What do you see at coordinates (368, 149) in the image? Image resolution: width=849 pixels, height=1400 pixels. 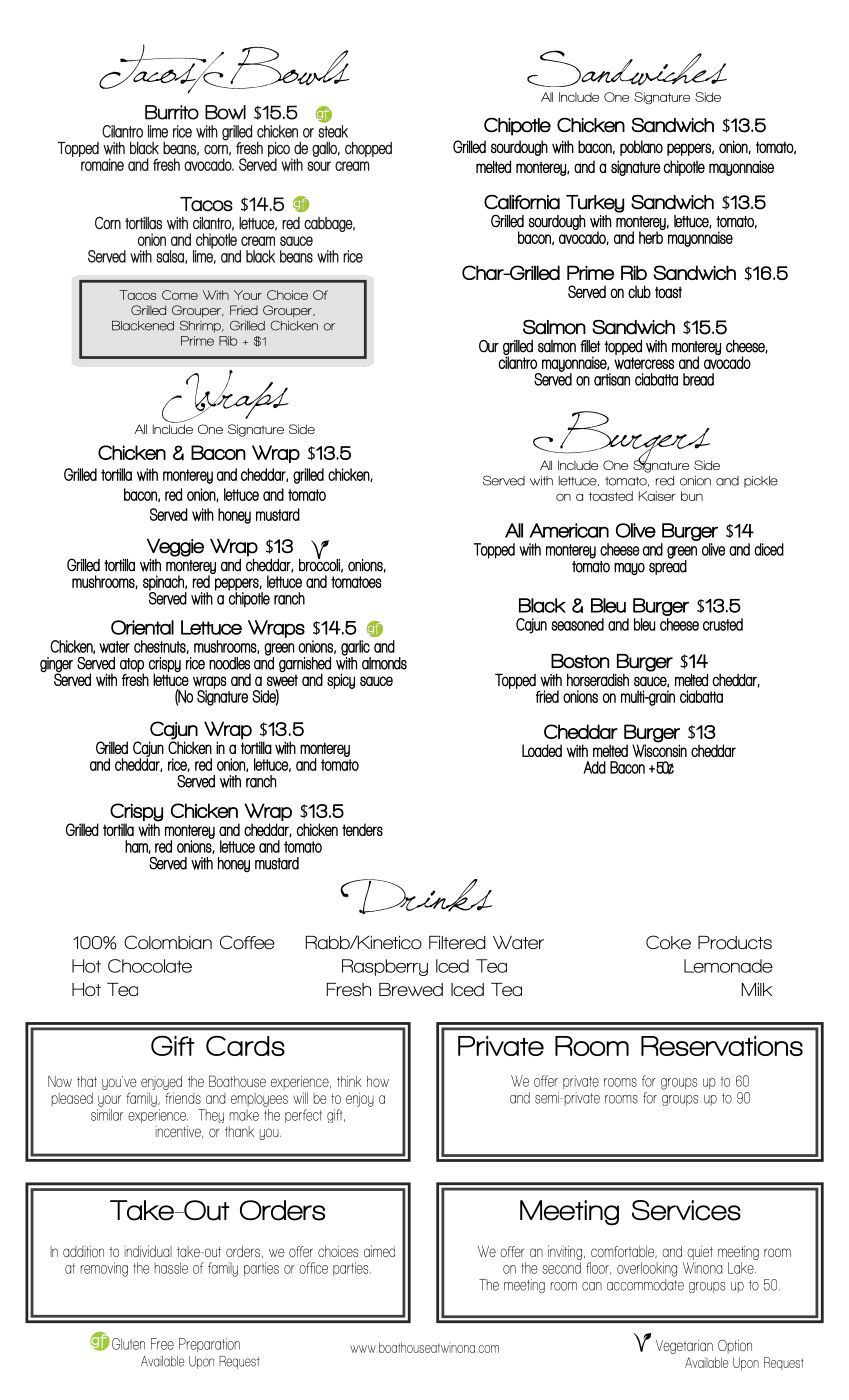 I see `chopped` at bounding box center [368, 149].
